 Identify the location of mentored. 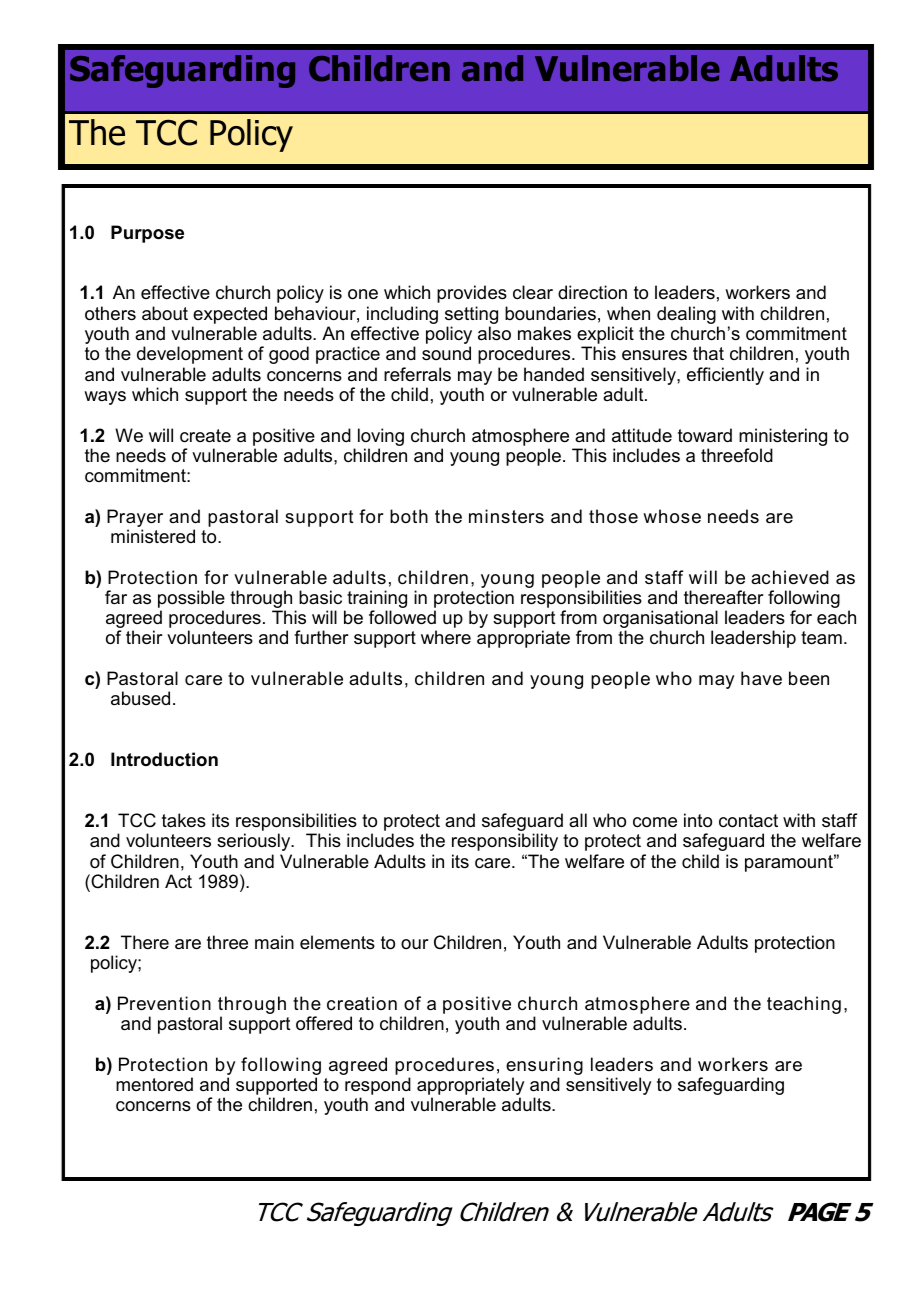
(154, 1084).
